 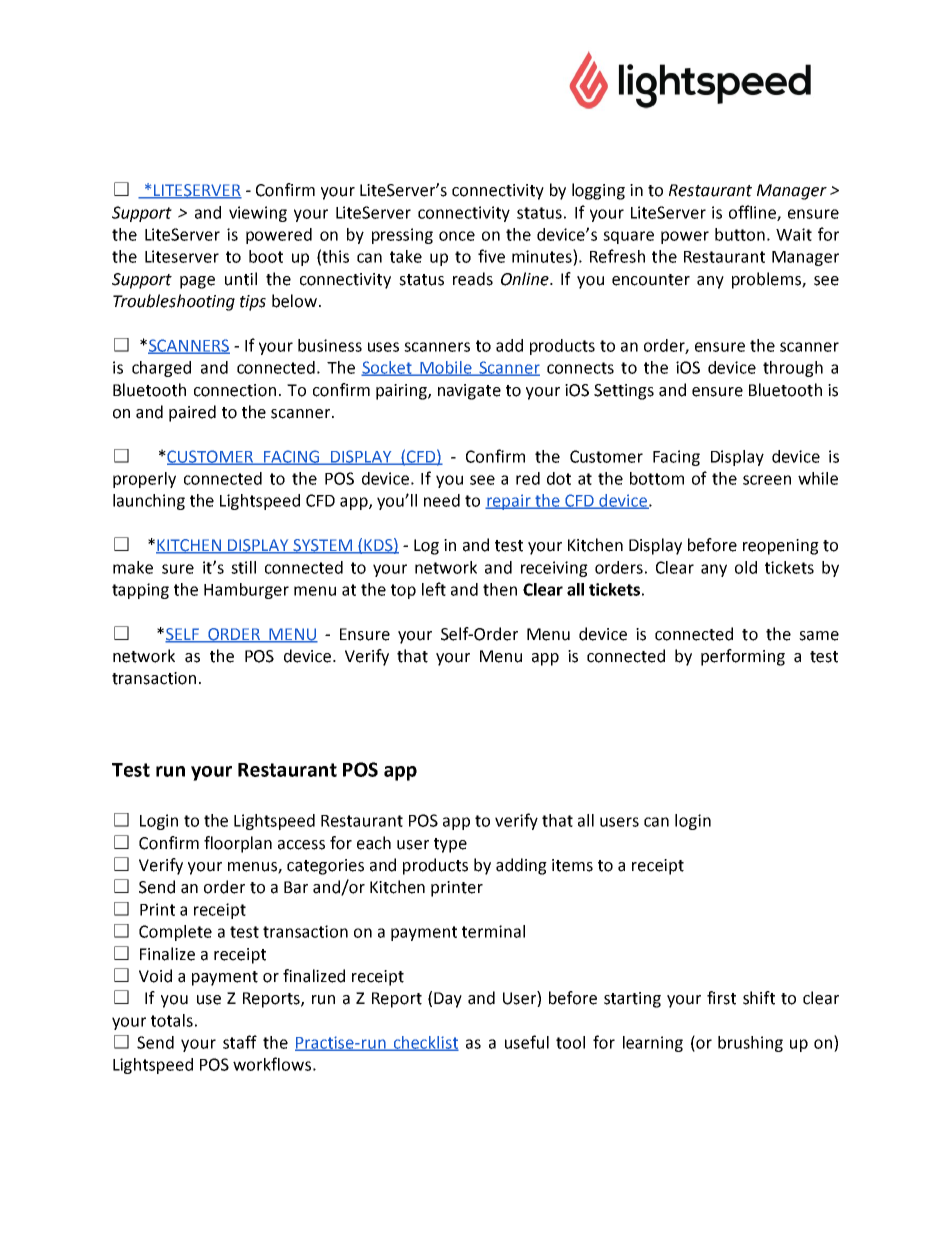 I want to click on Wait, so click(x=794, y=234).
